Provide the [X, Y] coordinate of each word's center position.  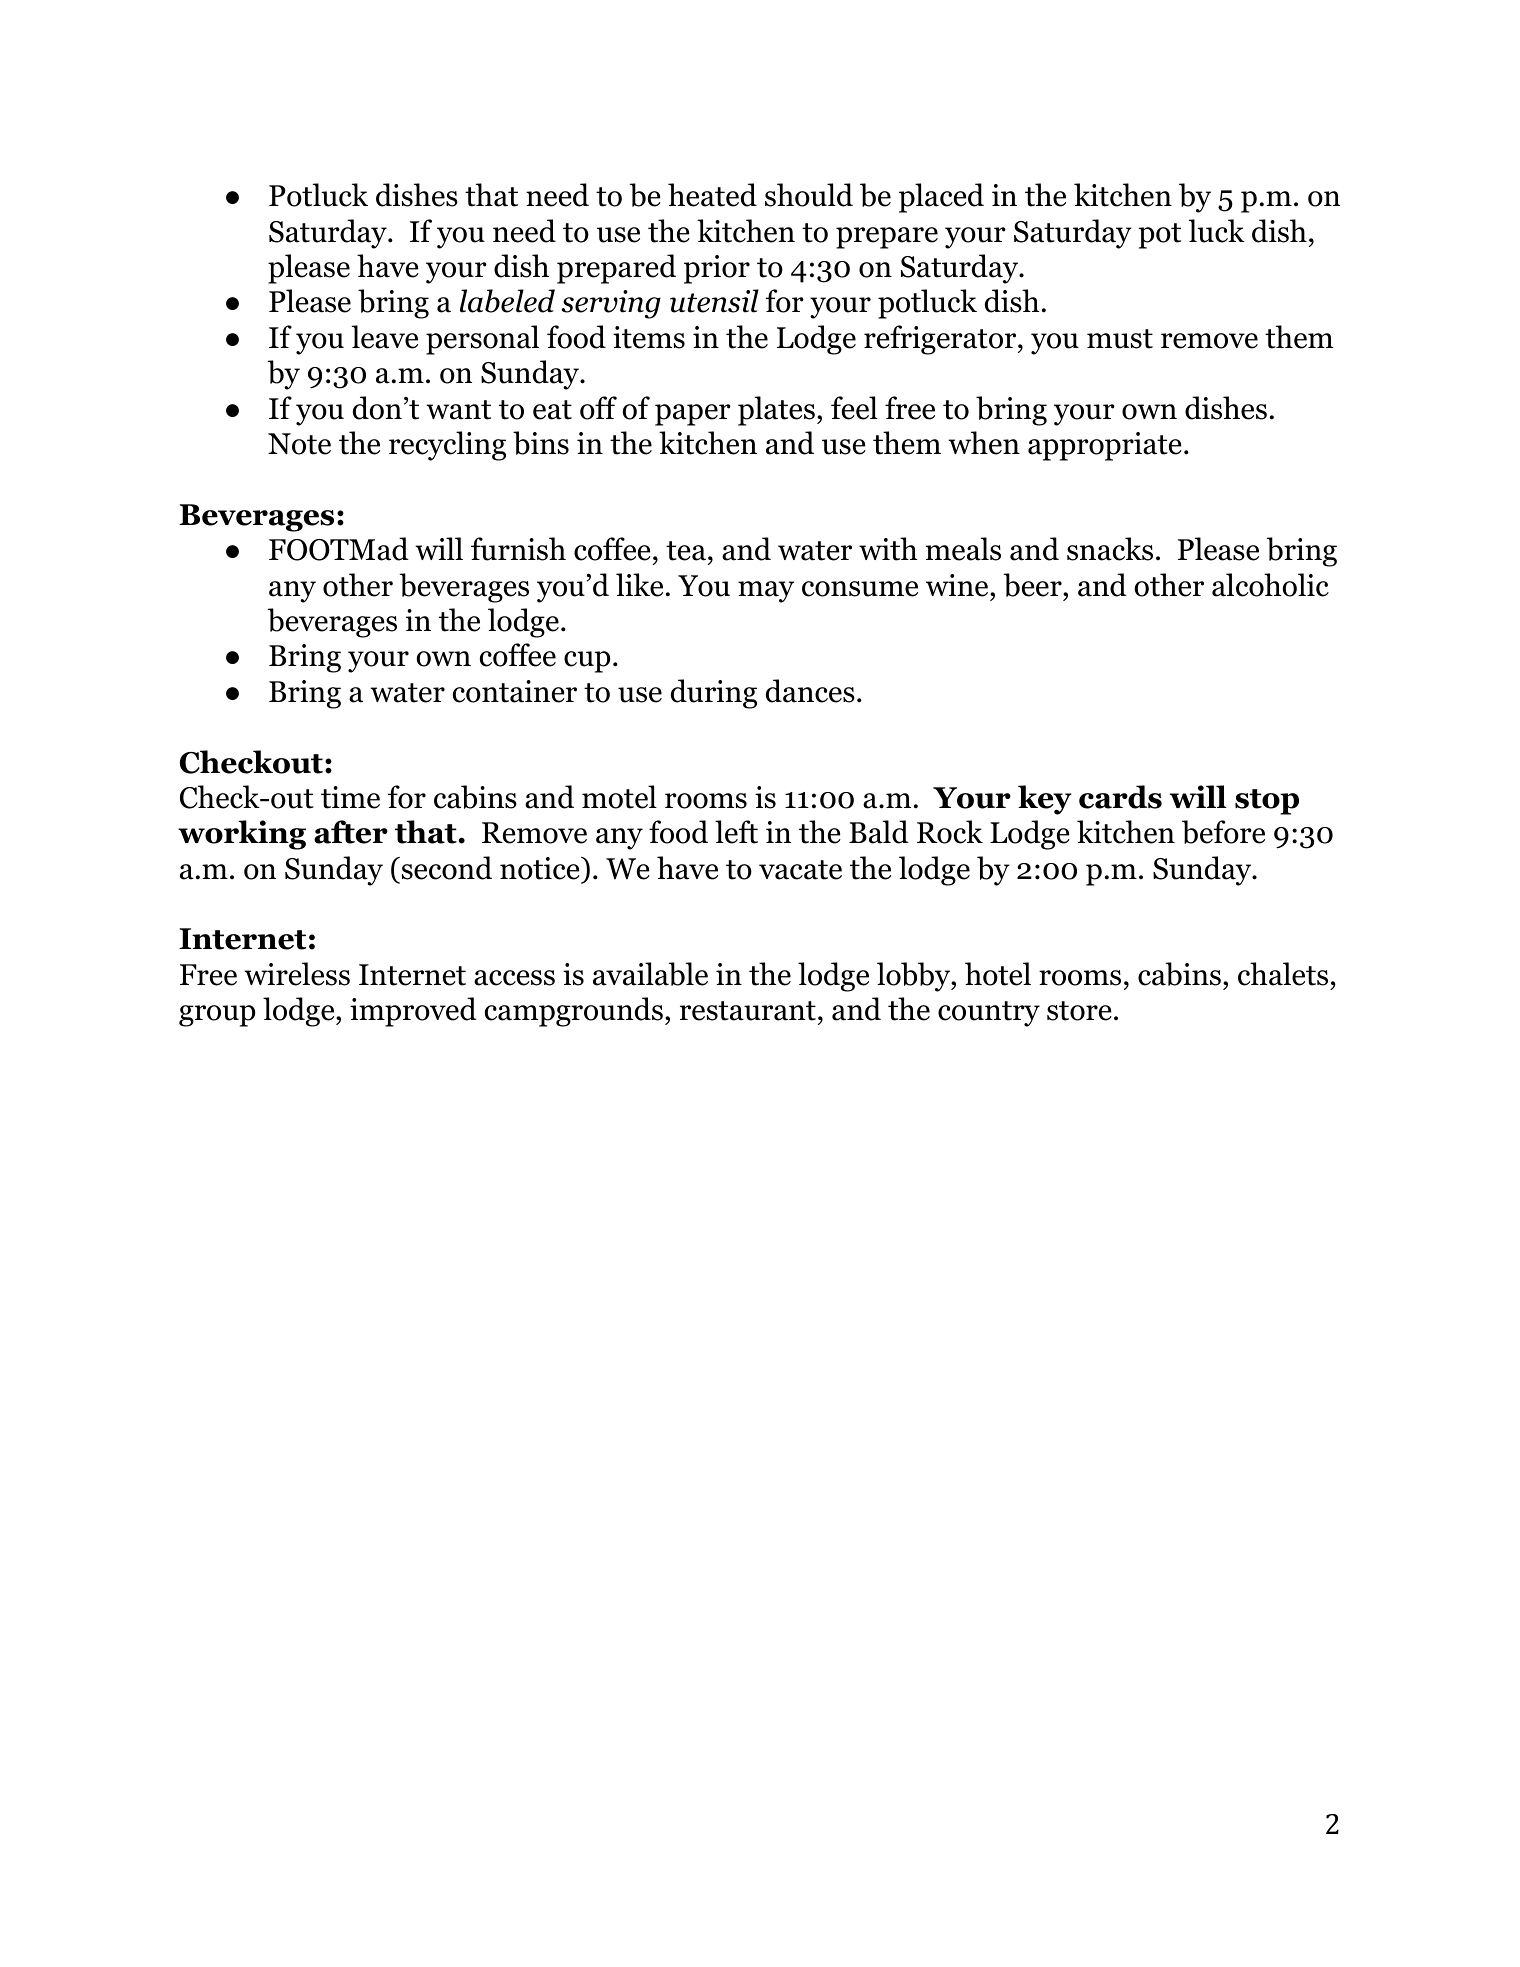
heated [712, 195]
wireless [297, 974]
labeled [507, 301]
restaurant [748, 1011]
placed [941, 198]
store [1079, 1011]
